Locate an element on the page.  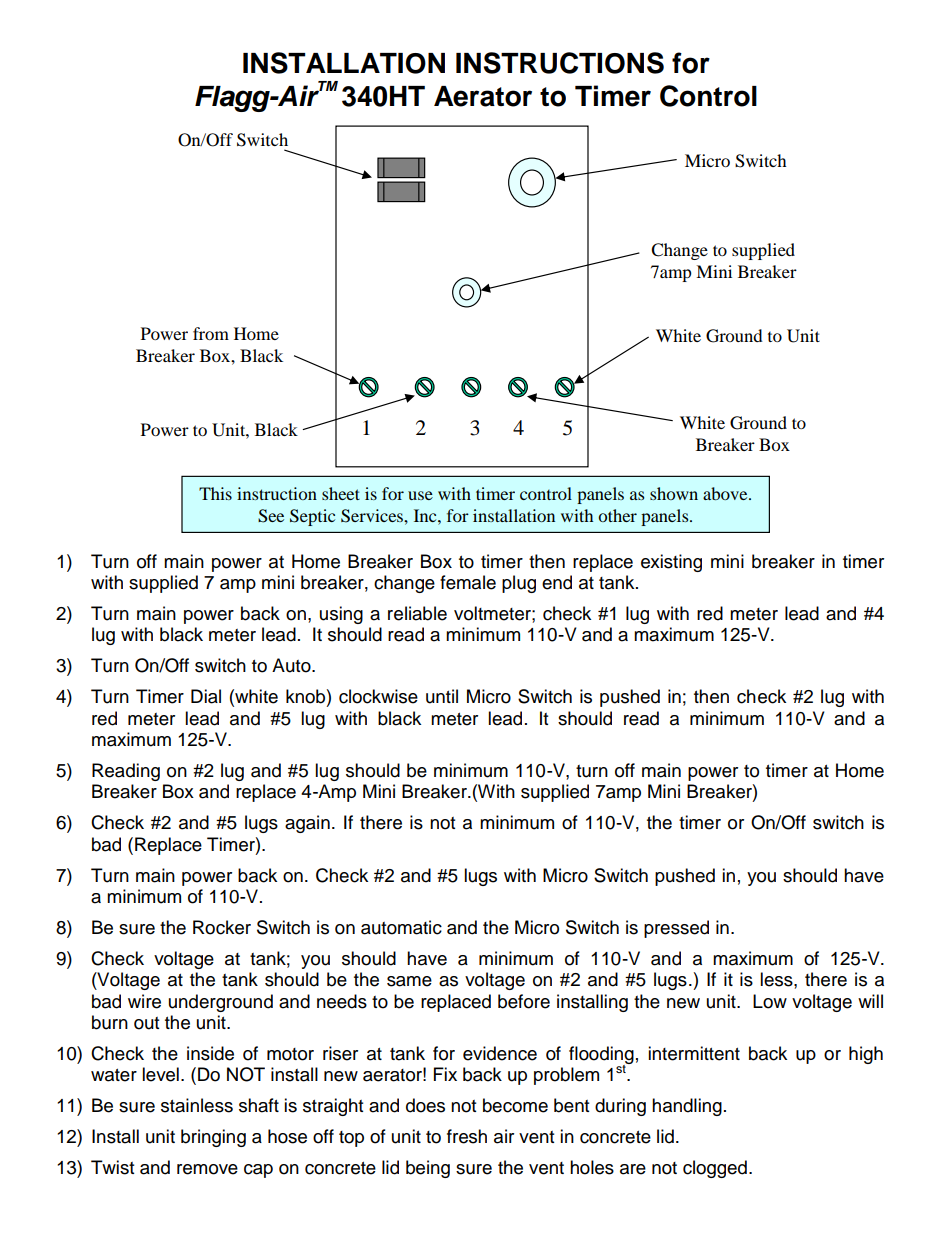
from is located at coordinates (211, 333).
